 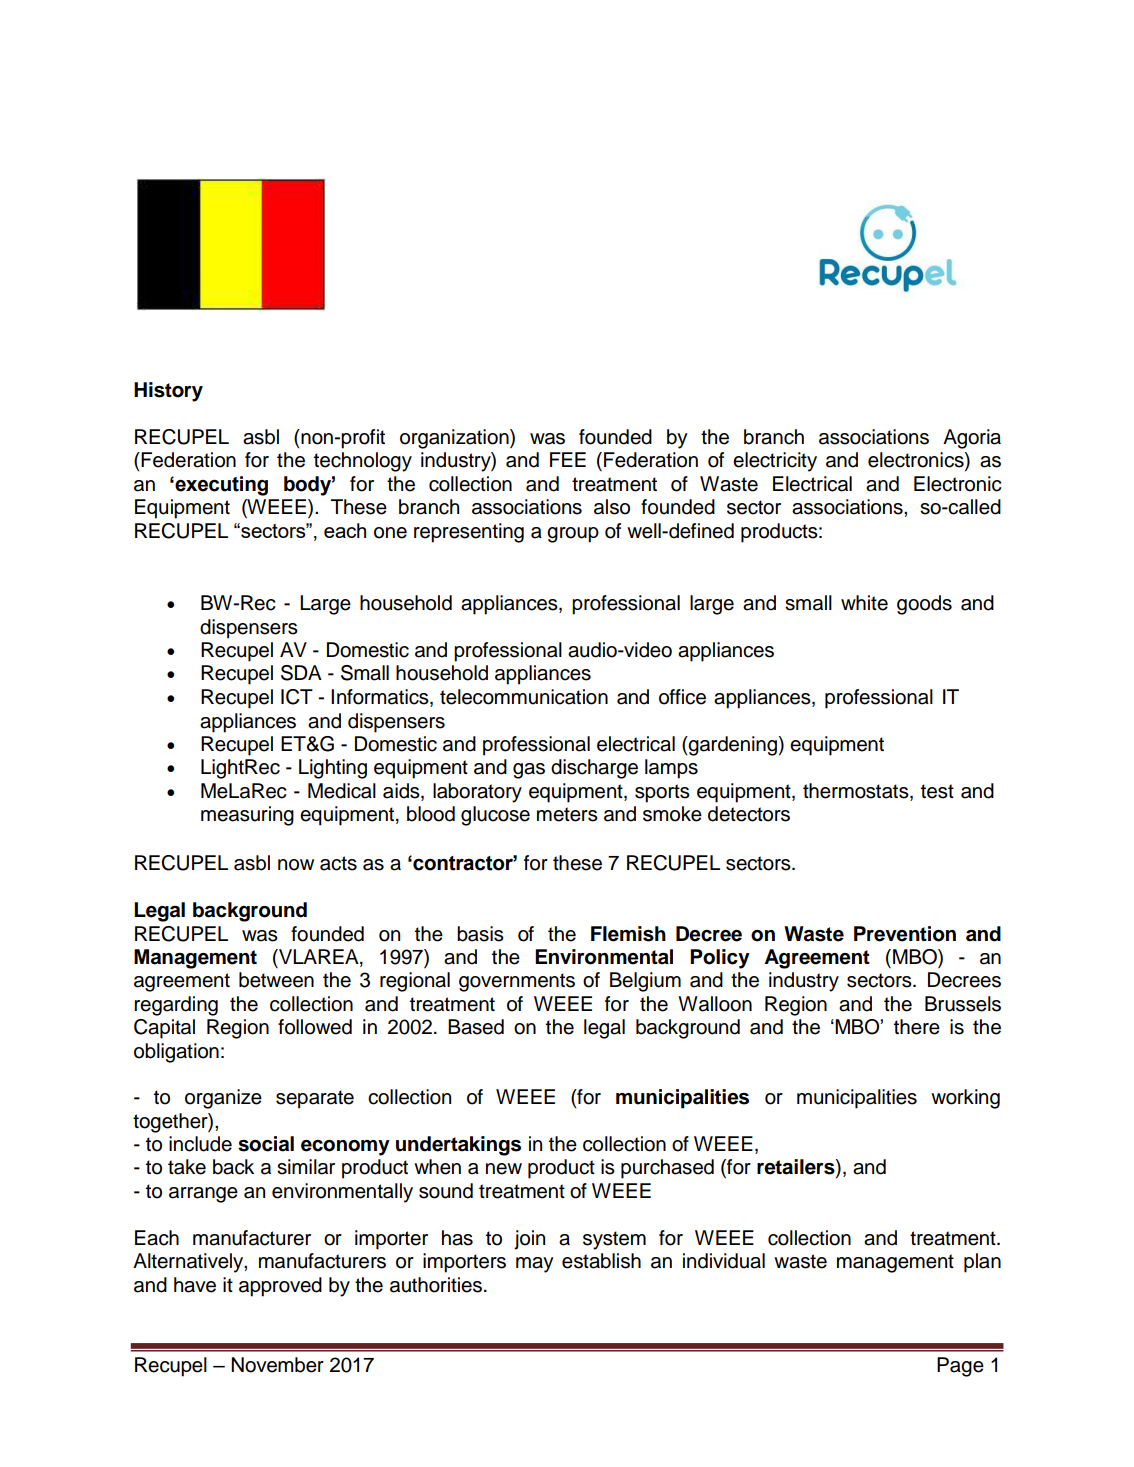 I want to click on November, so click(x=277, y=1365).
